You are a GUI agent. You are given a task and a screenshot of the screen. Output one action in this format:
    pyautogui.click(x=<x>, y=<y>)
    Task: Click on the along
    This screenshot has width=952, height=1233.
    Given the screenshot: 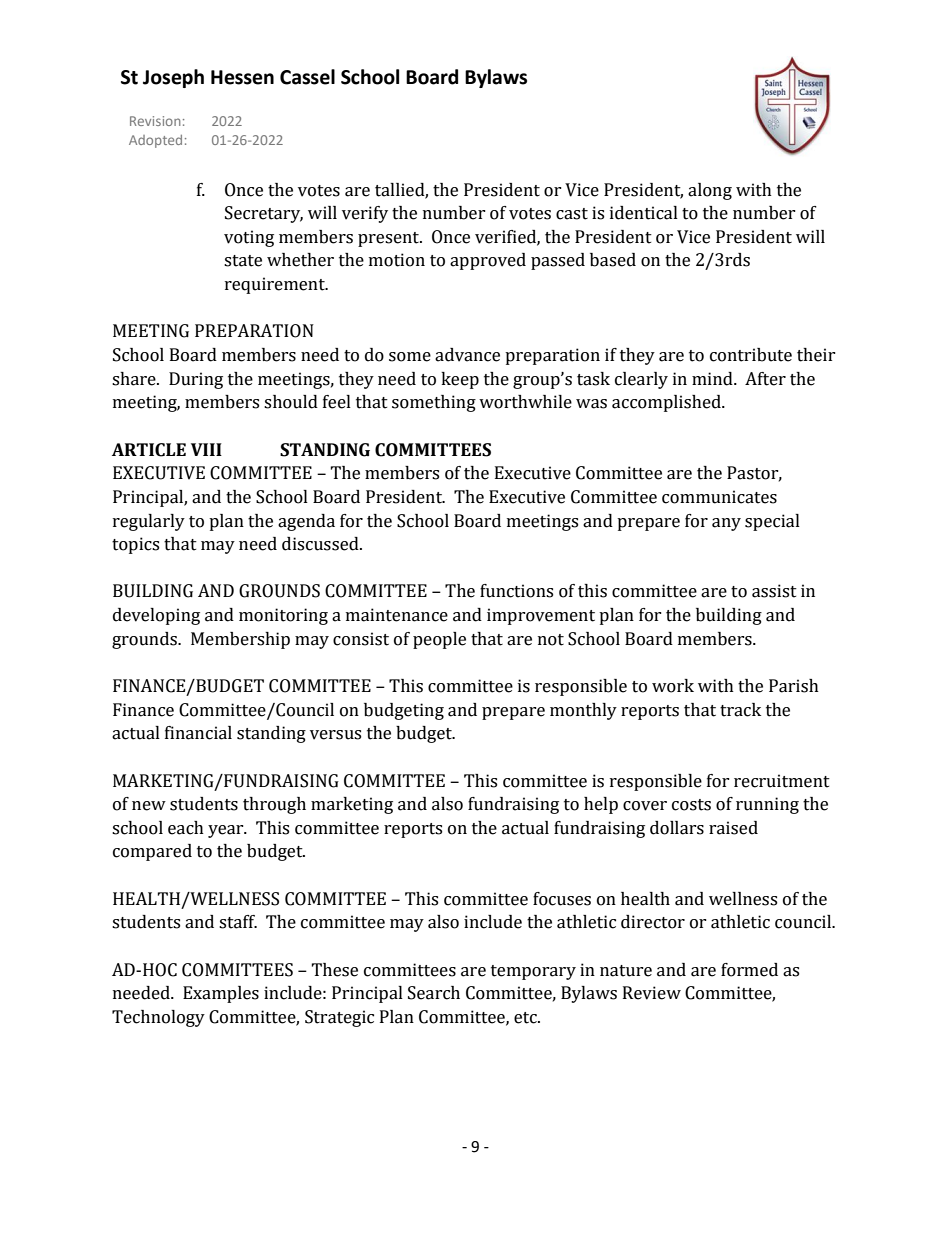 What is the action you would take?
    pyautogui.click(x=710, y=191)
